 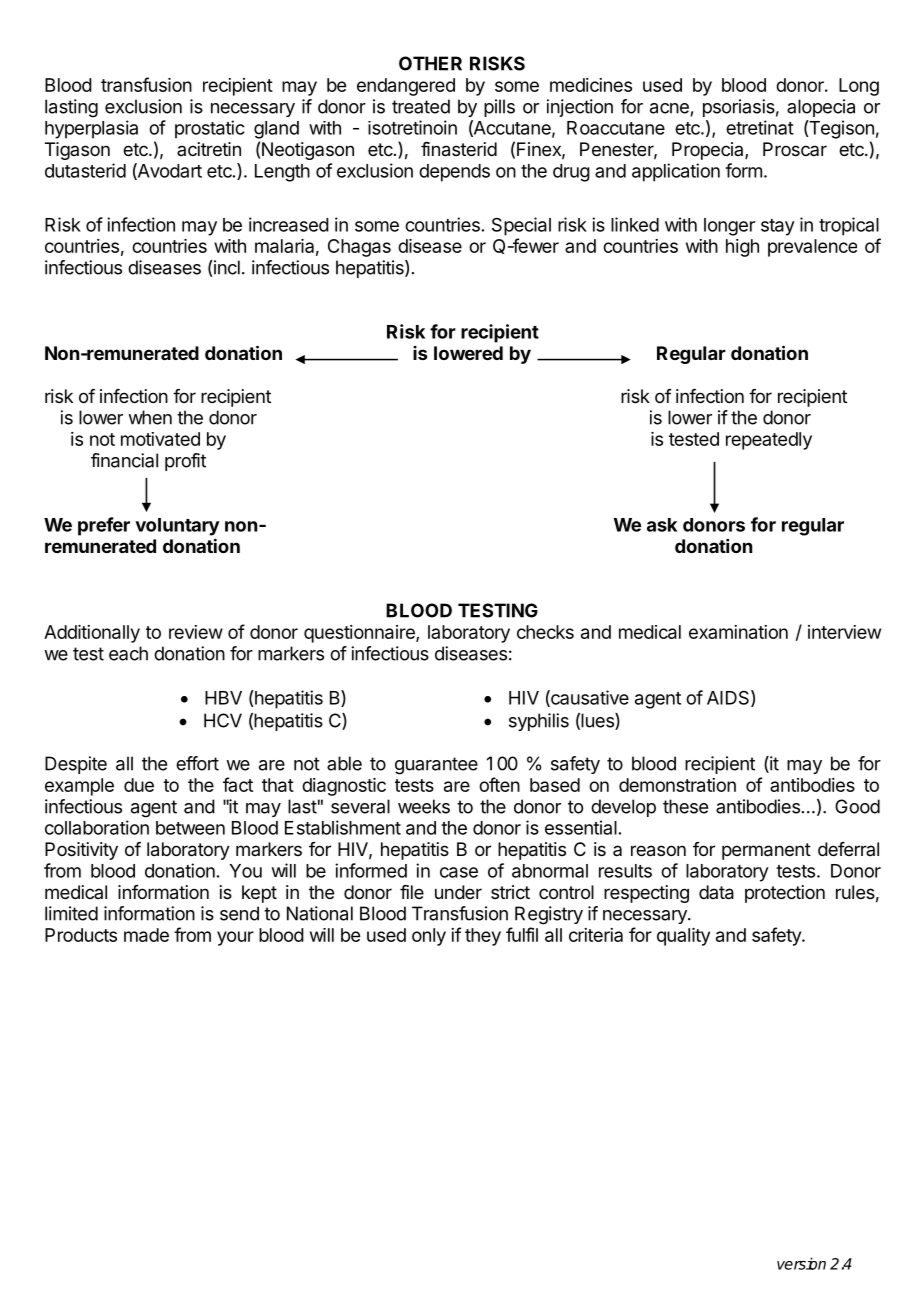 What do you see at coordinates (499, 108) in the screenshot?
I see `pills` at bounding box center [499, 108].
